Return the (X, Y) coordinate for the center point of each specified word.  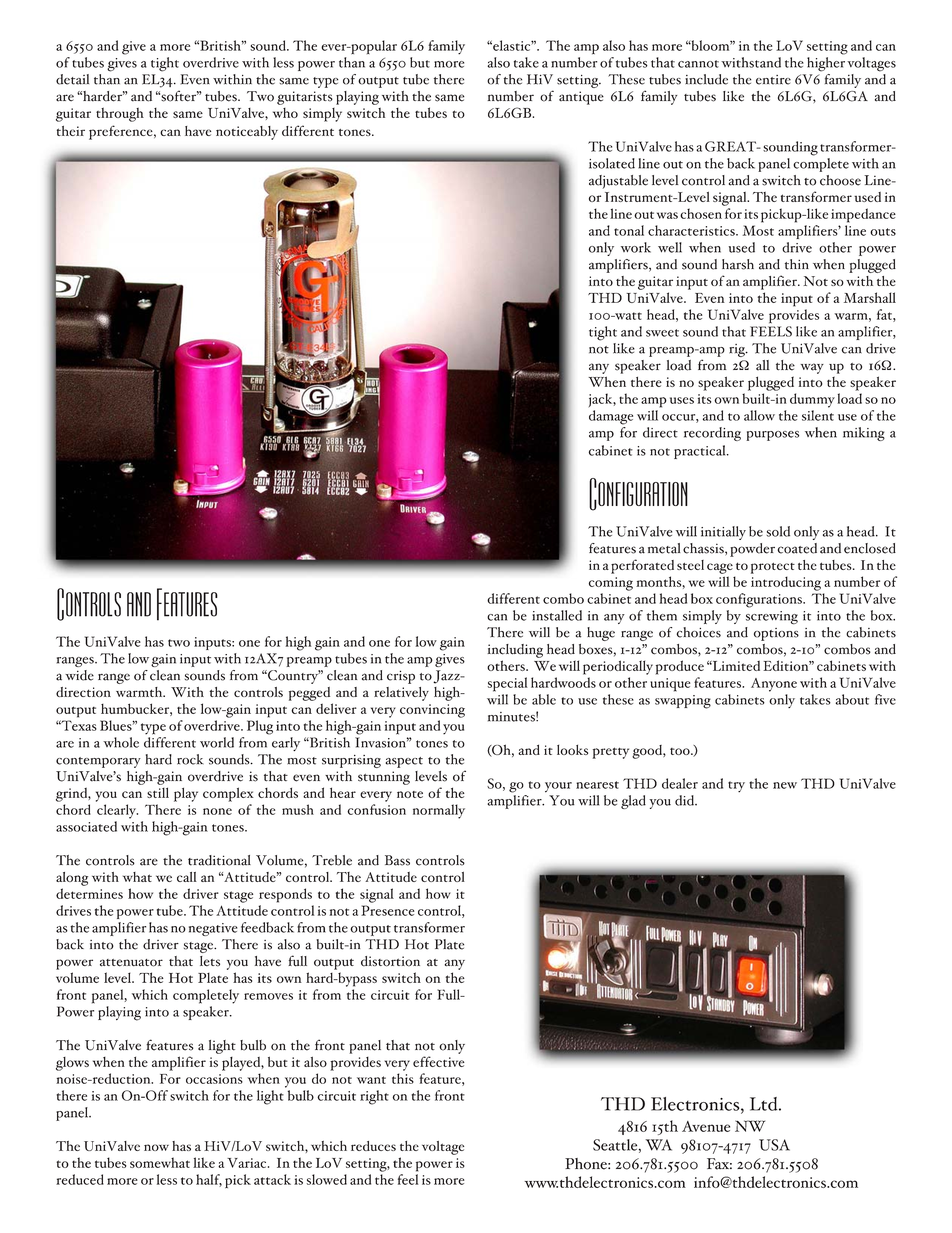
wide (79, 675)
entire (773, 80)
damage (611, 417)
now (156, 1147)
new (785, 785)
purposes (772, 436)
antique (581, 98)
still (158, 792)
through (120, 114)
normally (439, 811)
